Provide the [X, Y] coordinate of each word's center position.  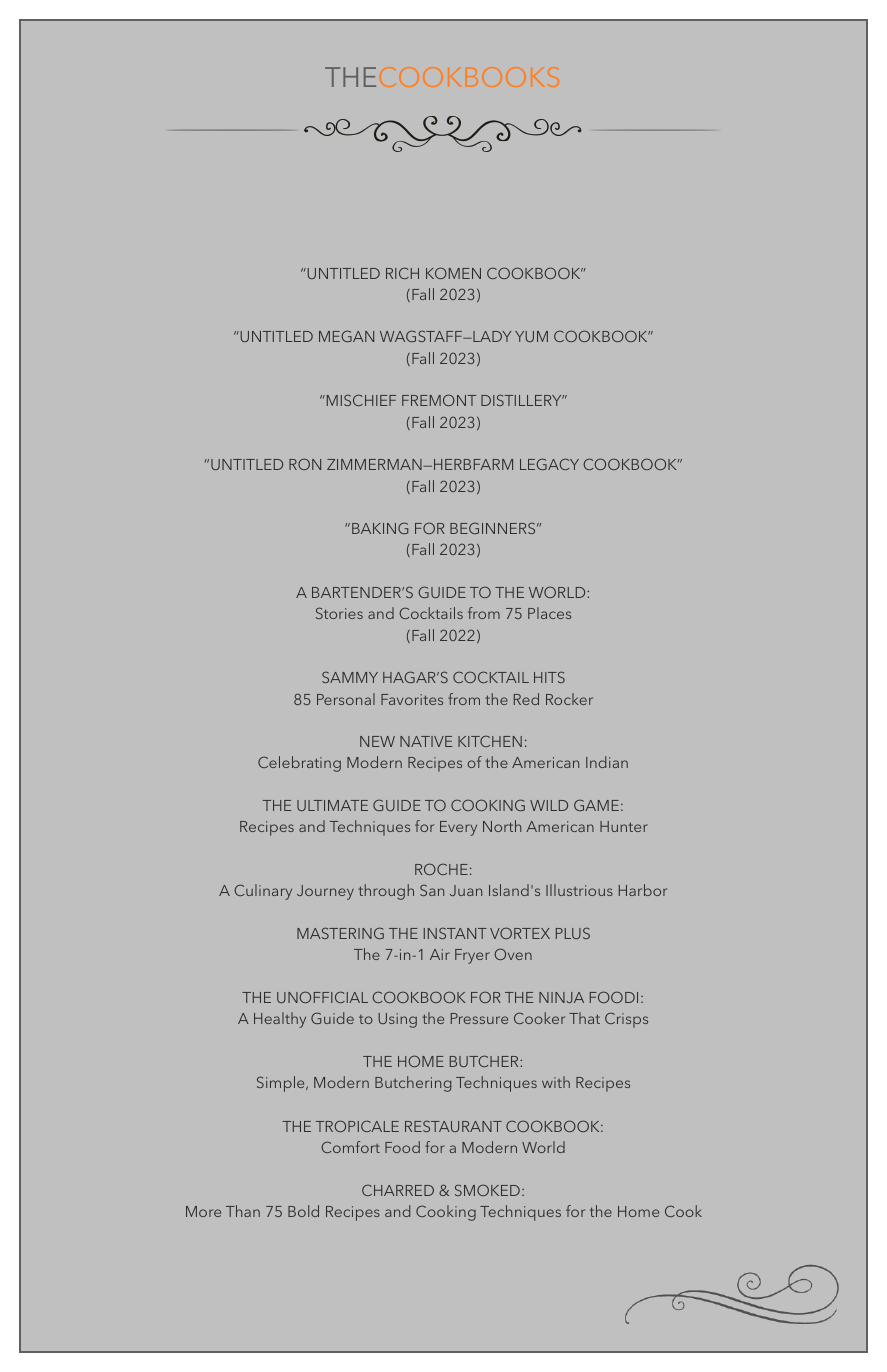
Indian [607, 762]
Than [243, 1211]
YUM [531, 336]
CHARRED [398, 1190]
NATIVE [426, 741]
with [556, 1082]
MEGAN [346, 336]
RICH [402, 273]
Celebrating [299, 764]
